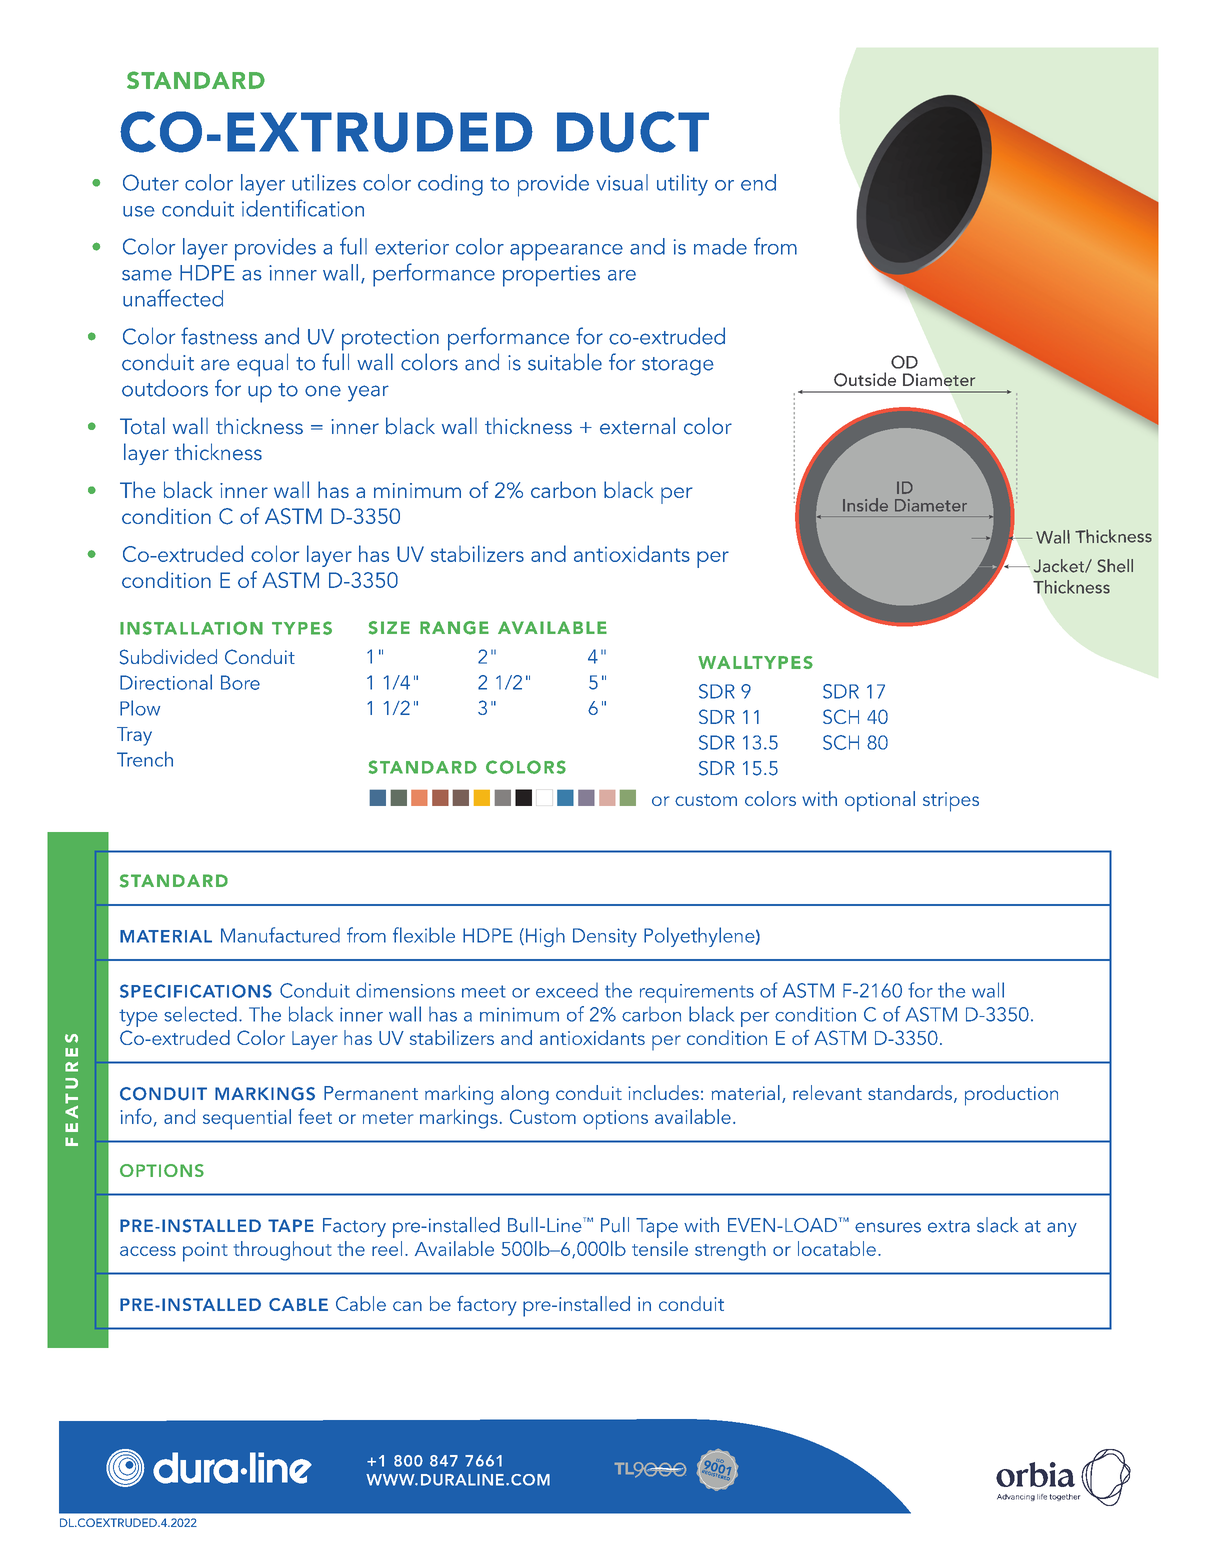 This page has height=1561, width=1206. Describe the element at coordinates (758, 182) in the page. I see `end` at that location.
